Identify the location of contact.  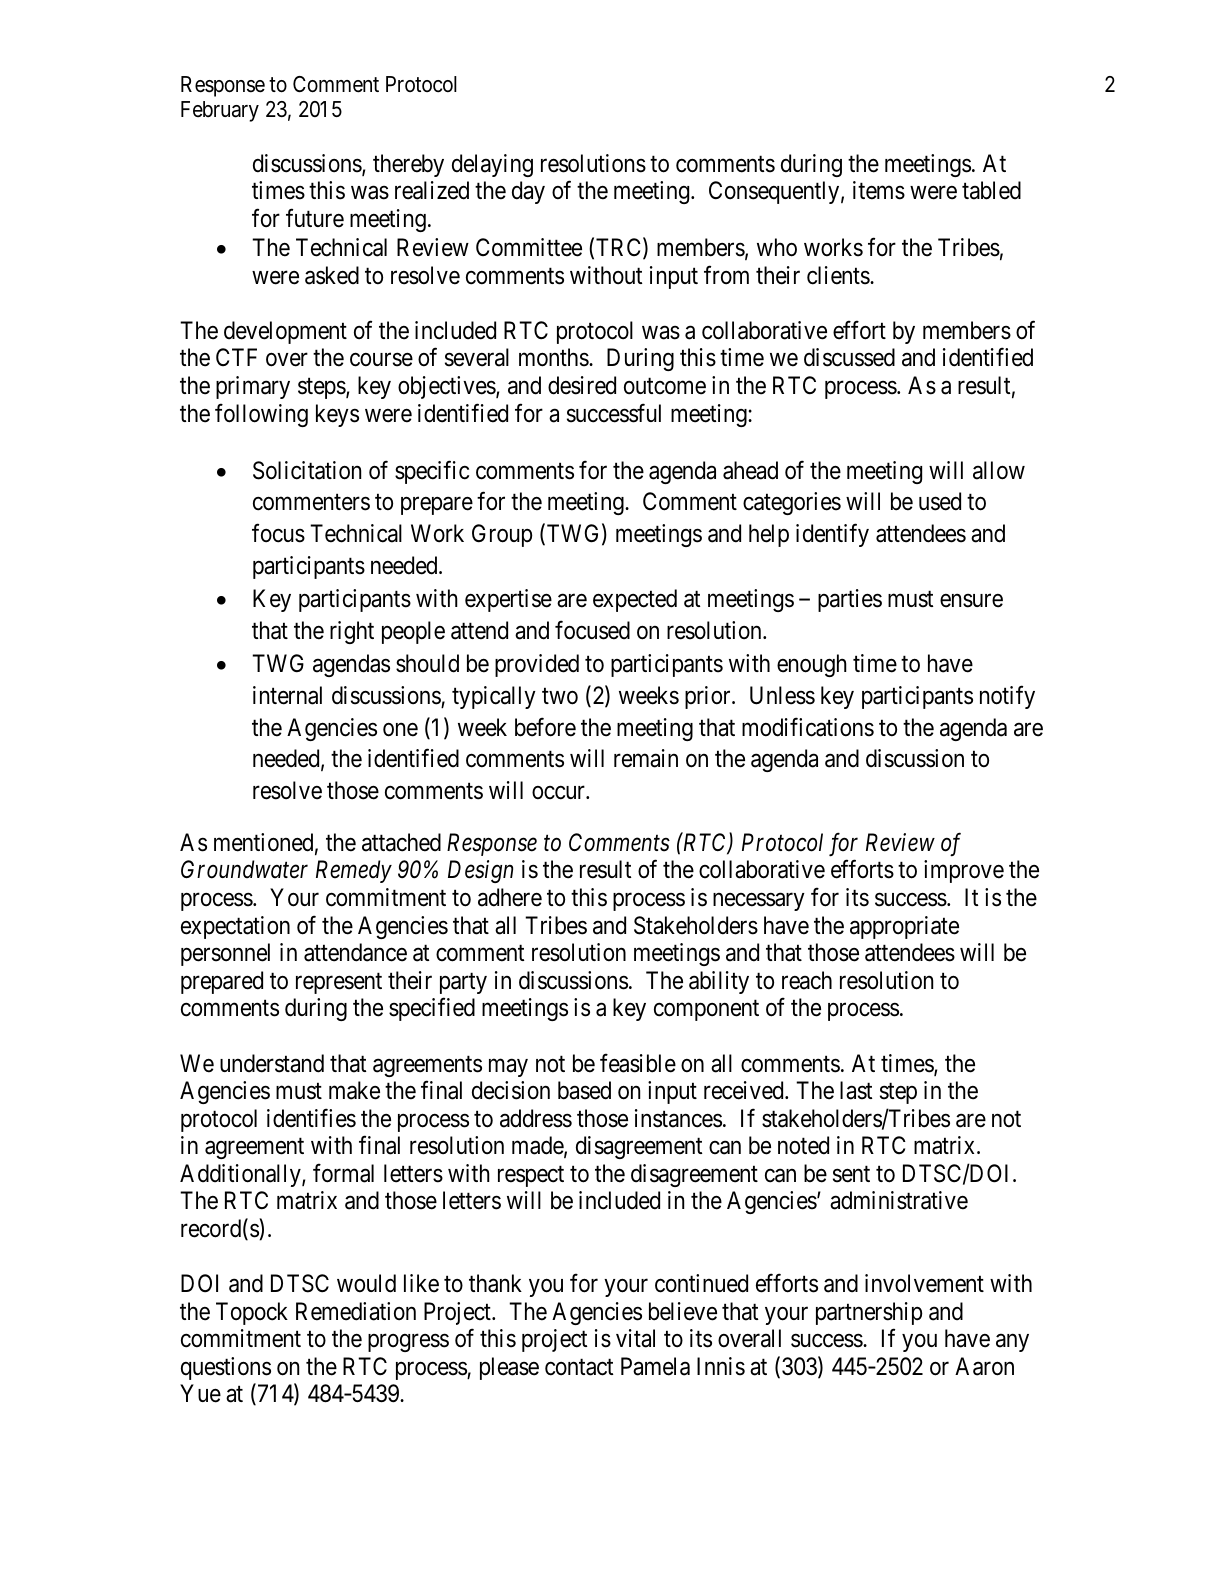
(579, 1367).
